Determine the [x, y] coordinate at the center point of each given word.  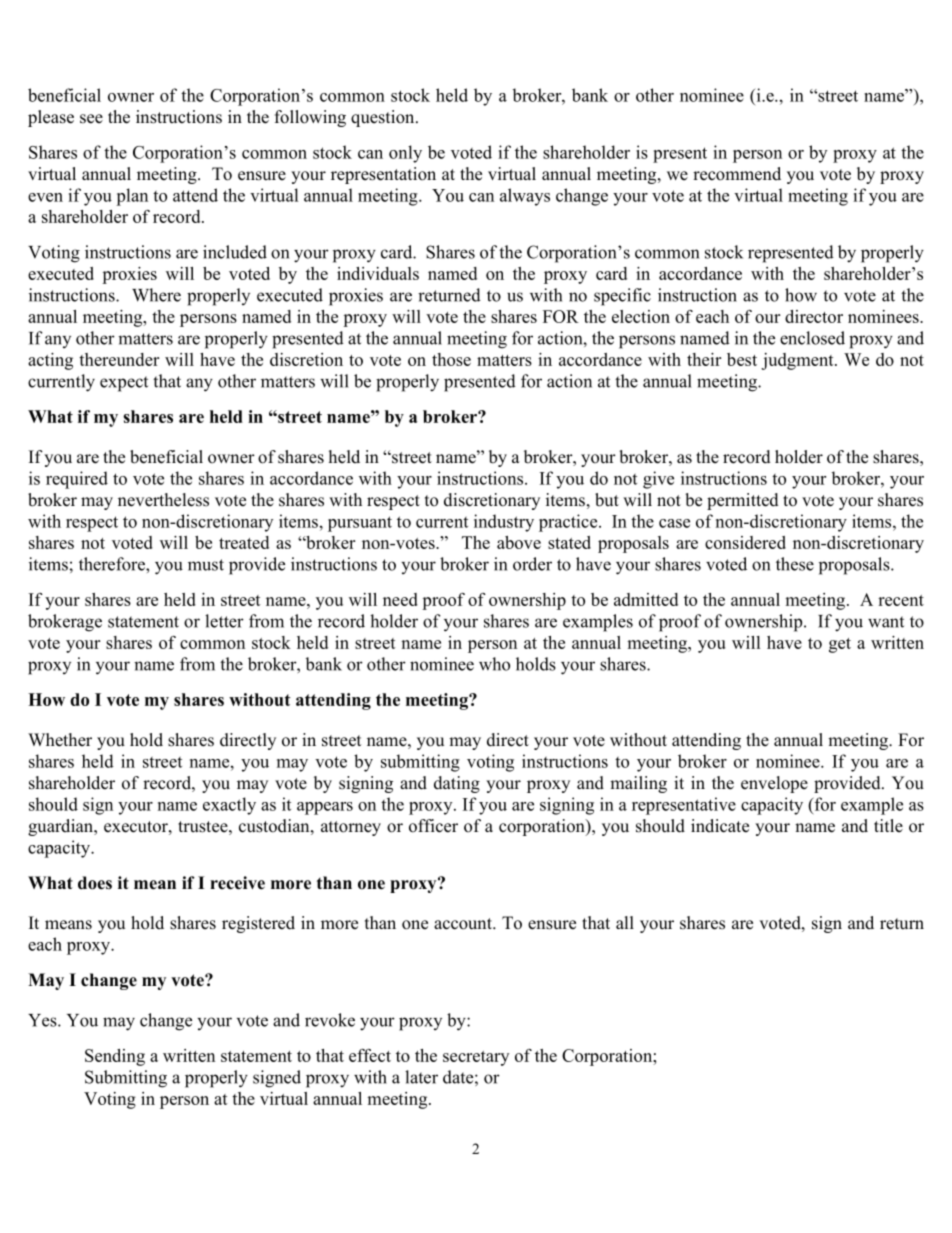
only [405, 154]
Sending [115, 1057]
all [625, 922]
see [91, 119]
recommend [737, 174]
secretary [476, 1058]
